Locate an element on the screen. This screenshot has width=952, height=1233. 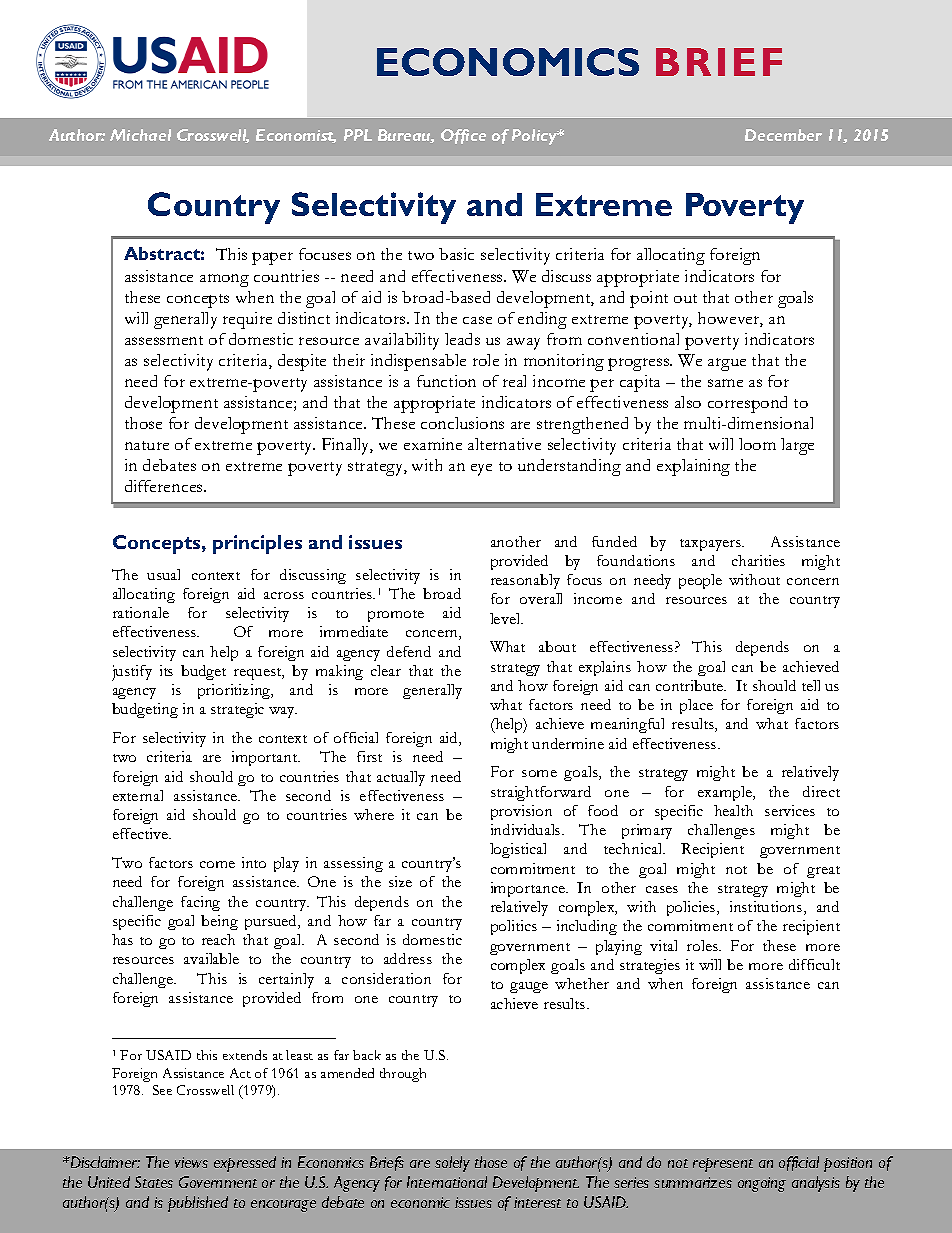
Michael is located at coordinates (140, 135).
